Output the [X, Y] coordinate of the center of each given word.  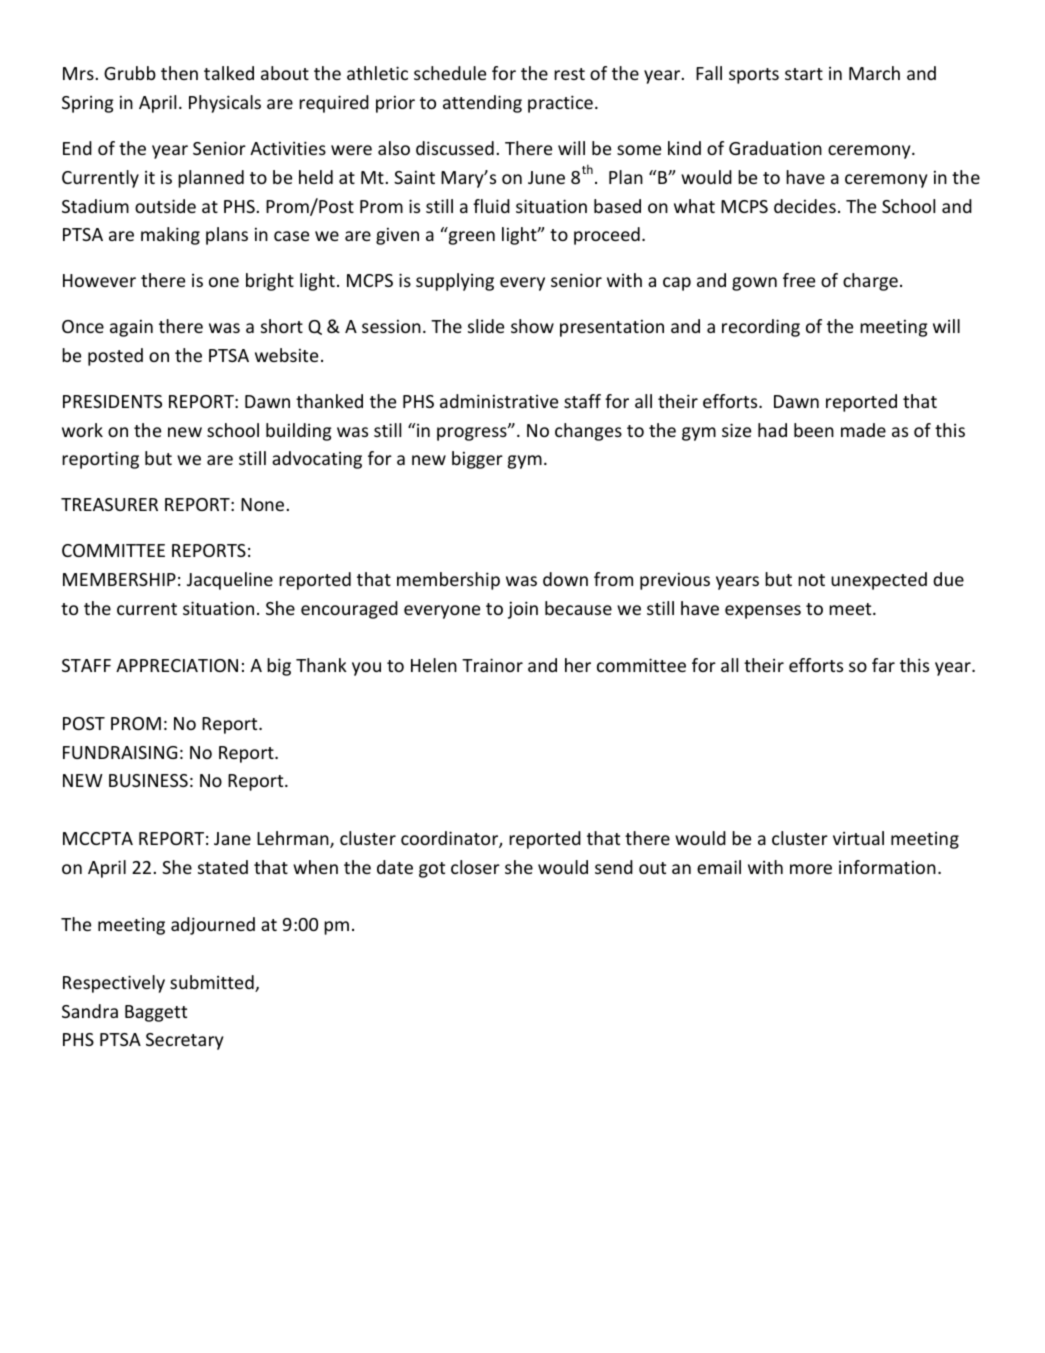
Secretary [185, 1041]
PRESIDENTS [112, 401]
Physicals [225, 104]
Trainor [492, 665]
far [883, 665]
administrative [499, 401]
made [863, 430]
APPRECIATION [177, 665]
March [874, 73]
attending [482, 104]
